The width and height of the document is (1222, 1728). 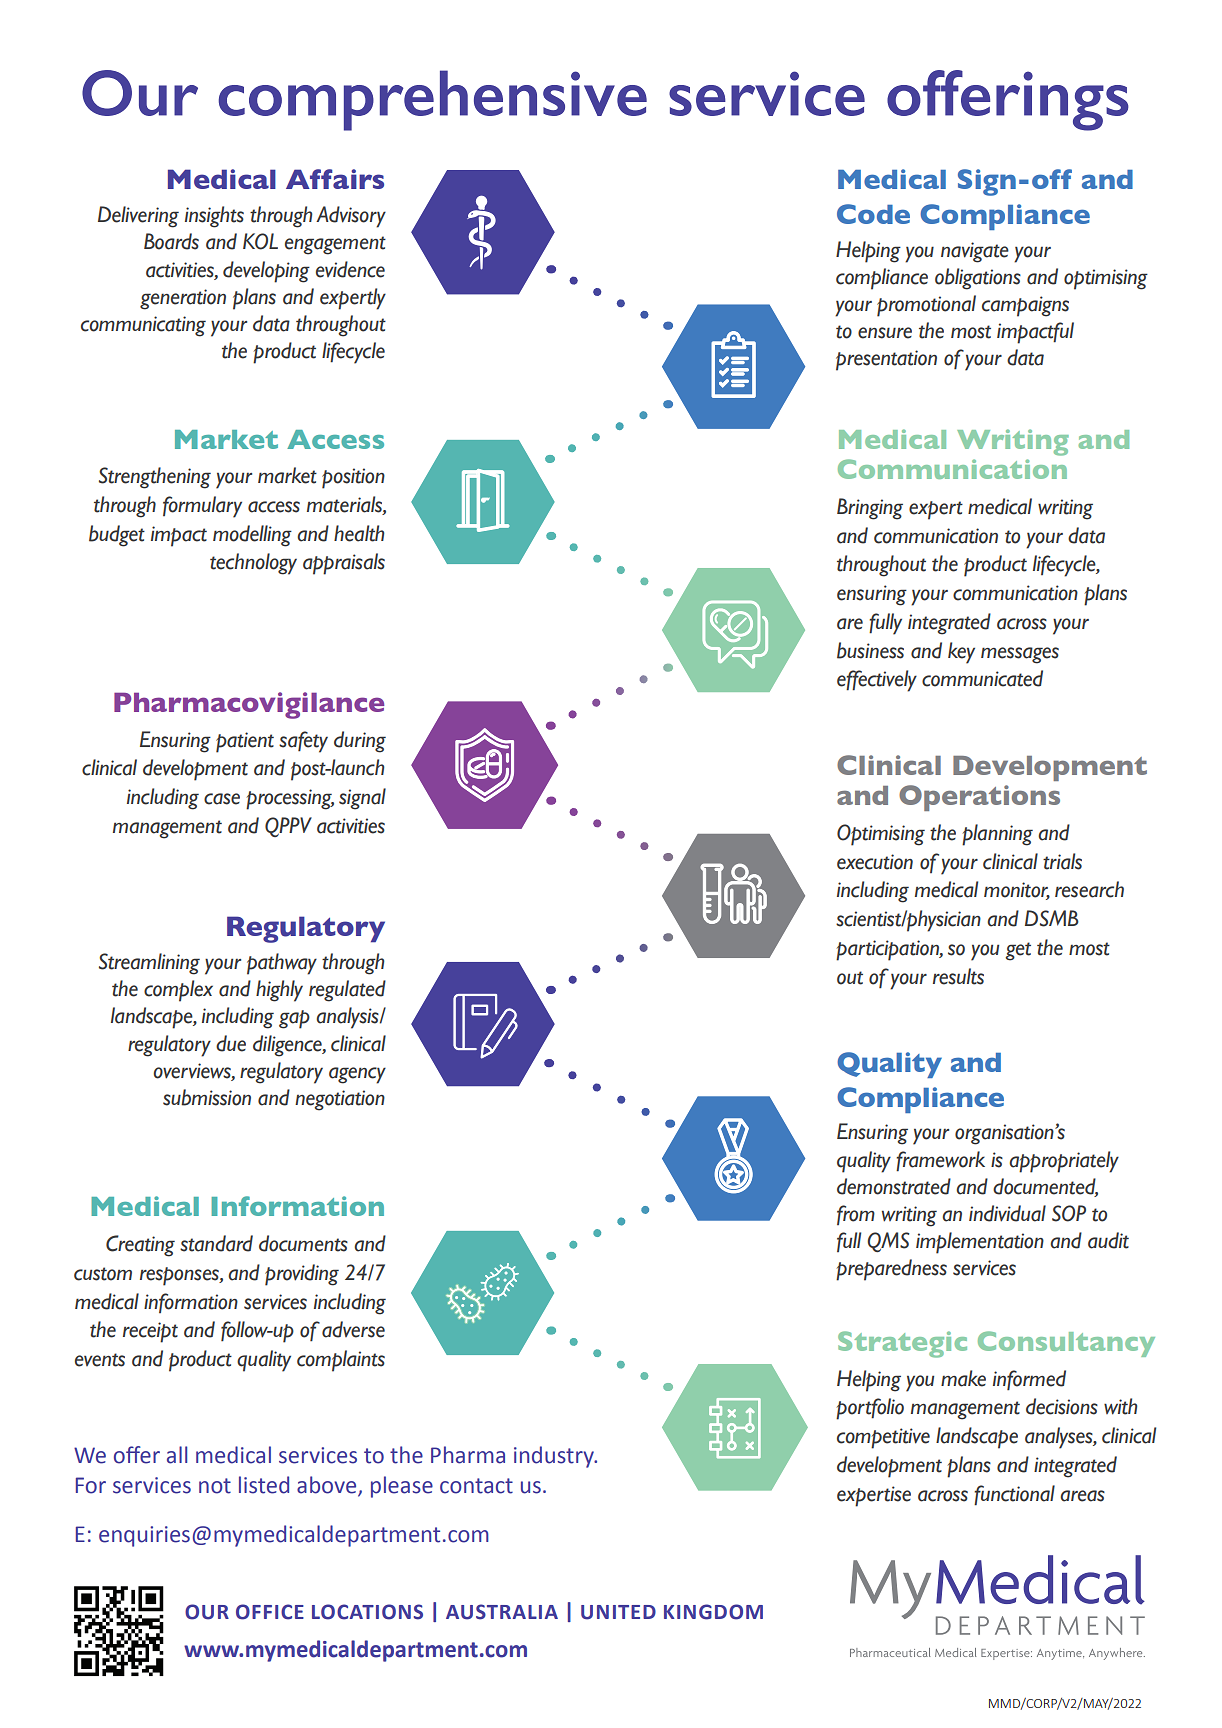 What do you see at coordinates (270, 1612) in the document?
I see `OFFICE` at bounding box center [270, 1612].
